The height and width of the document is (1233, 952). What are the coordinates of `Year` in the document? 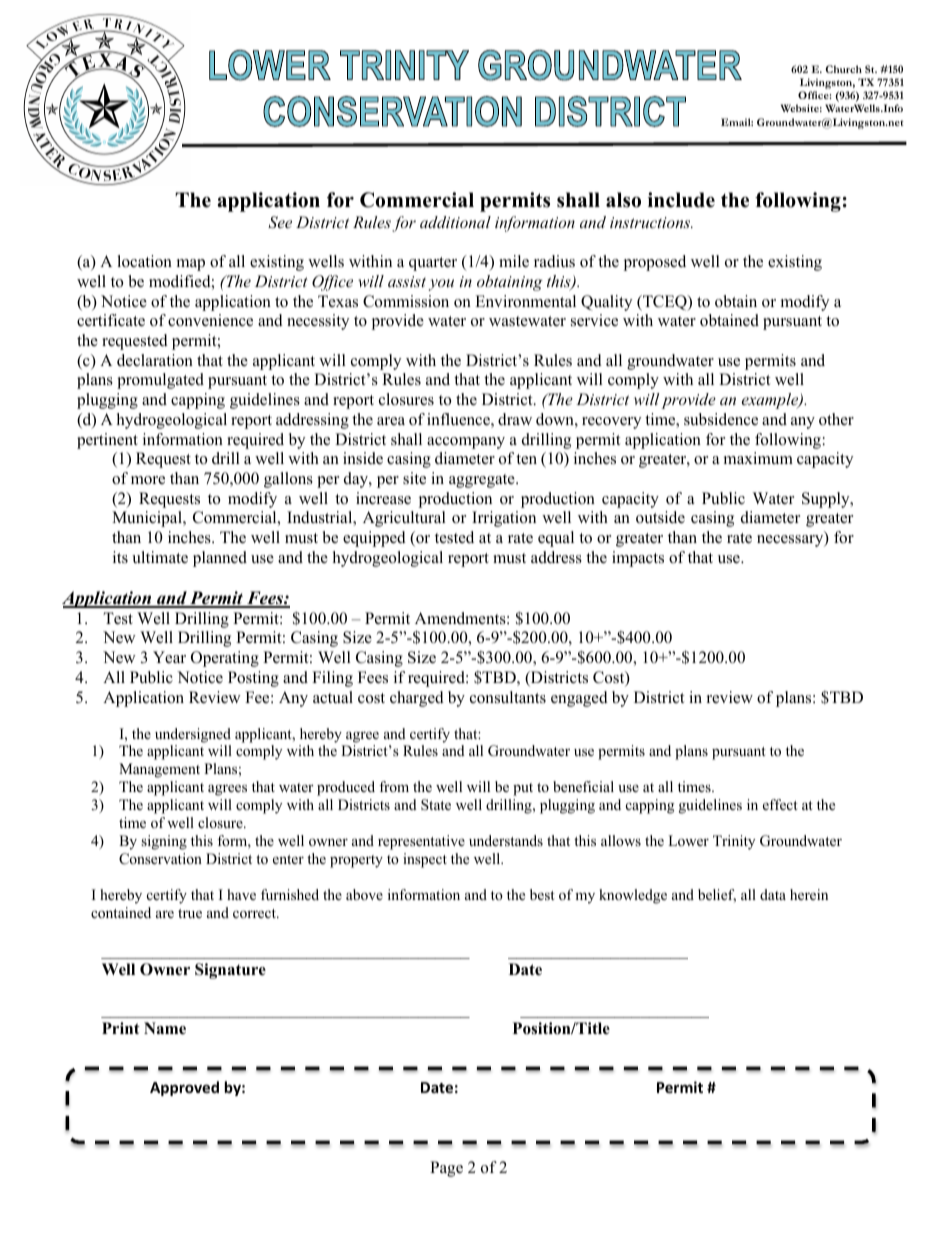 It's located at (169, 657).
